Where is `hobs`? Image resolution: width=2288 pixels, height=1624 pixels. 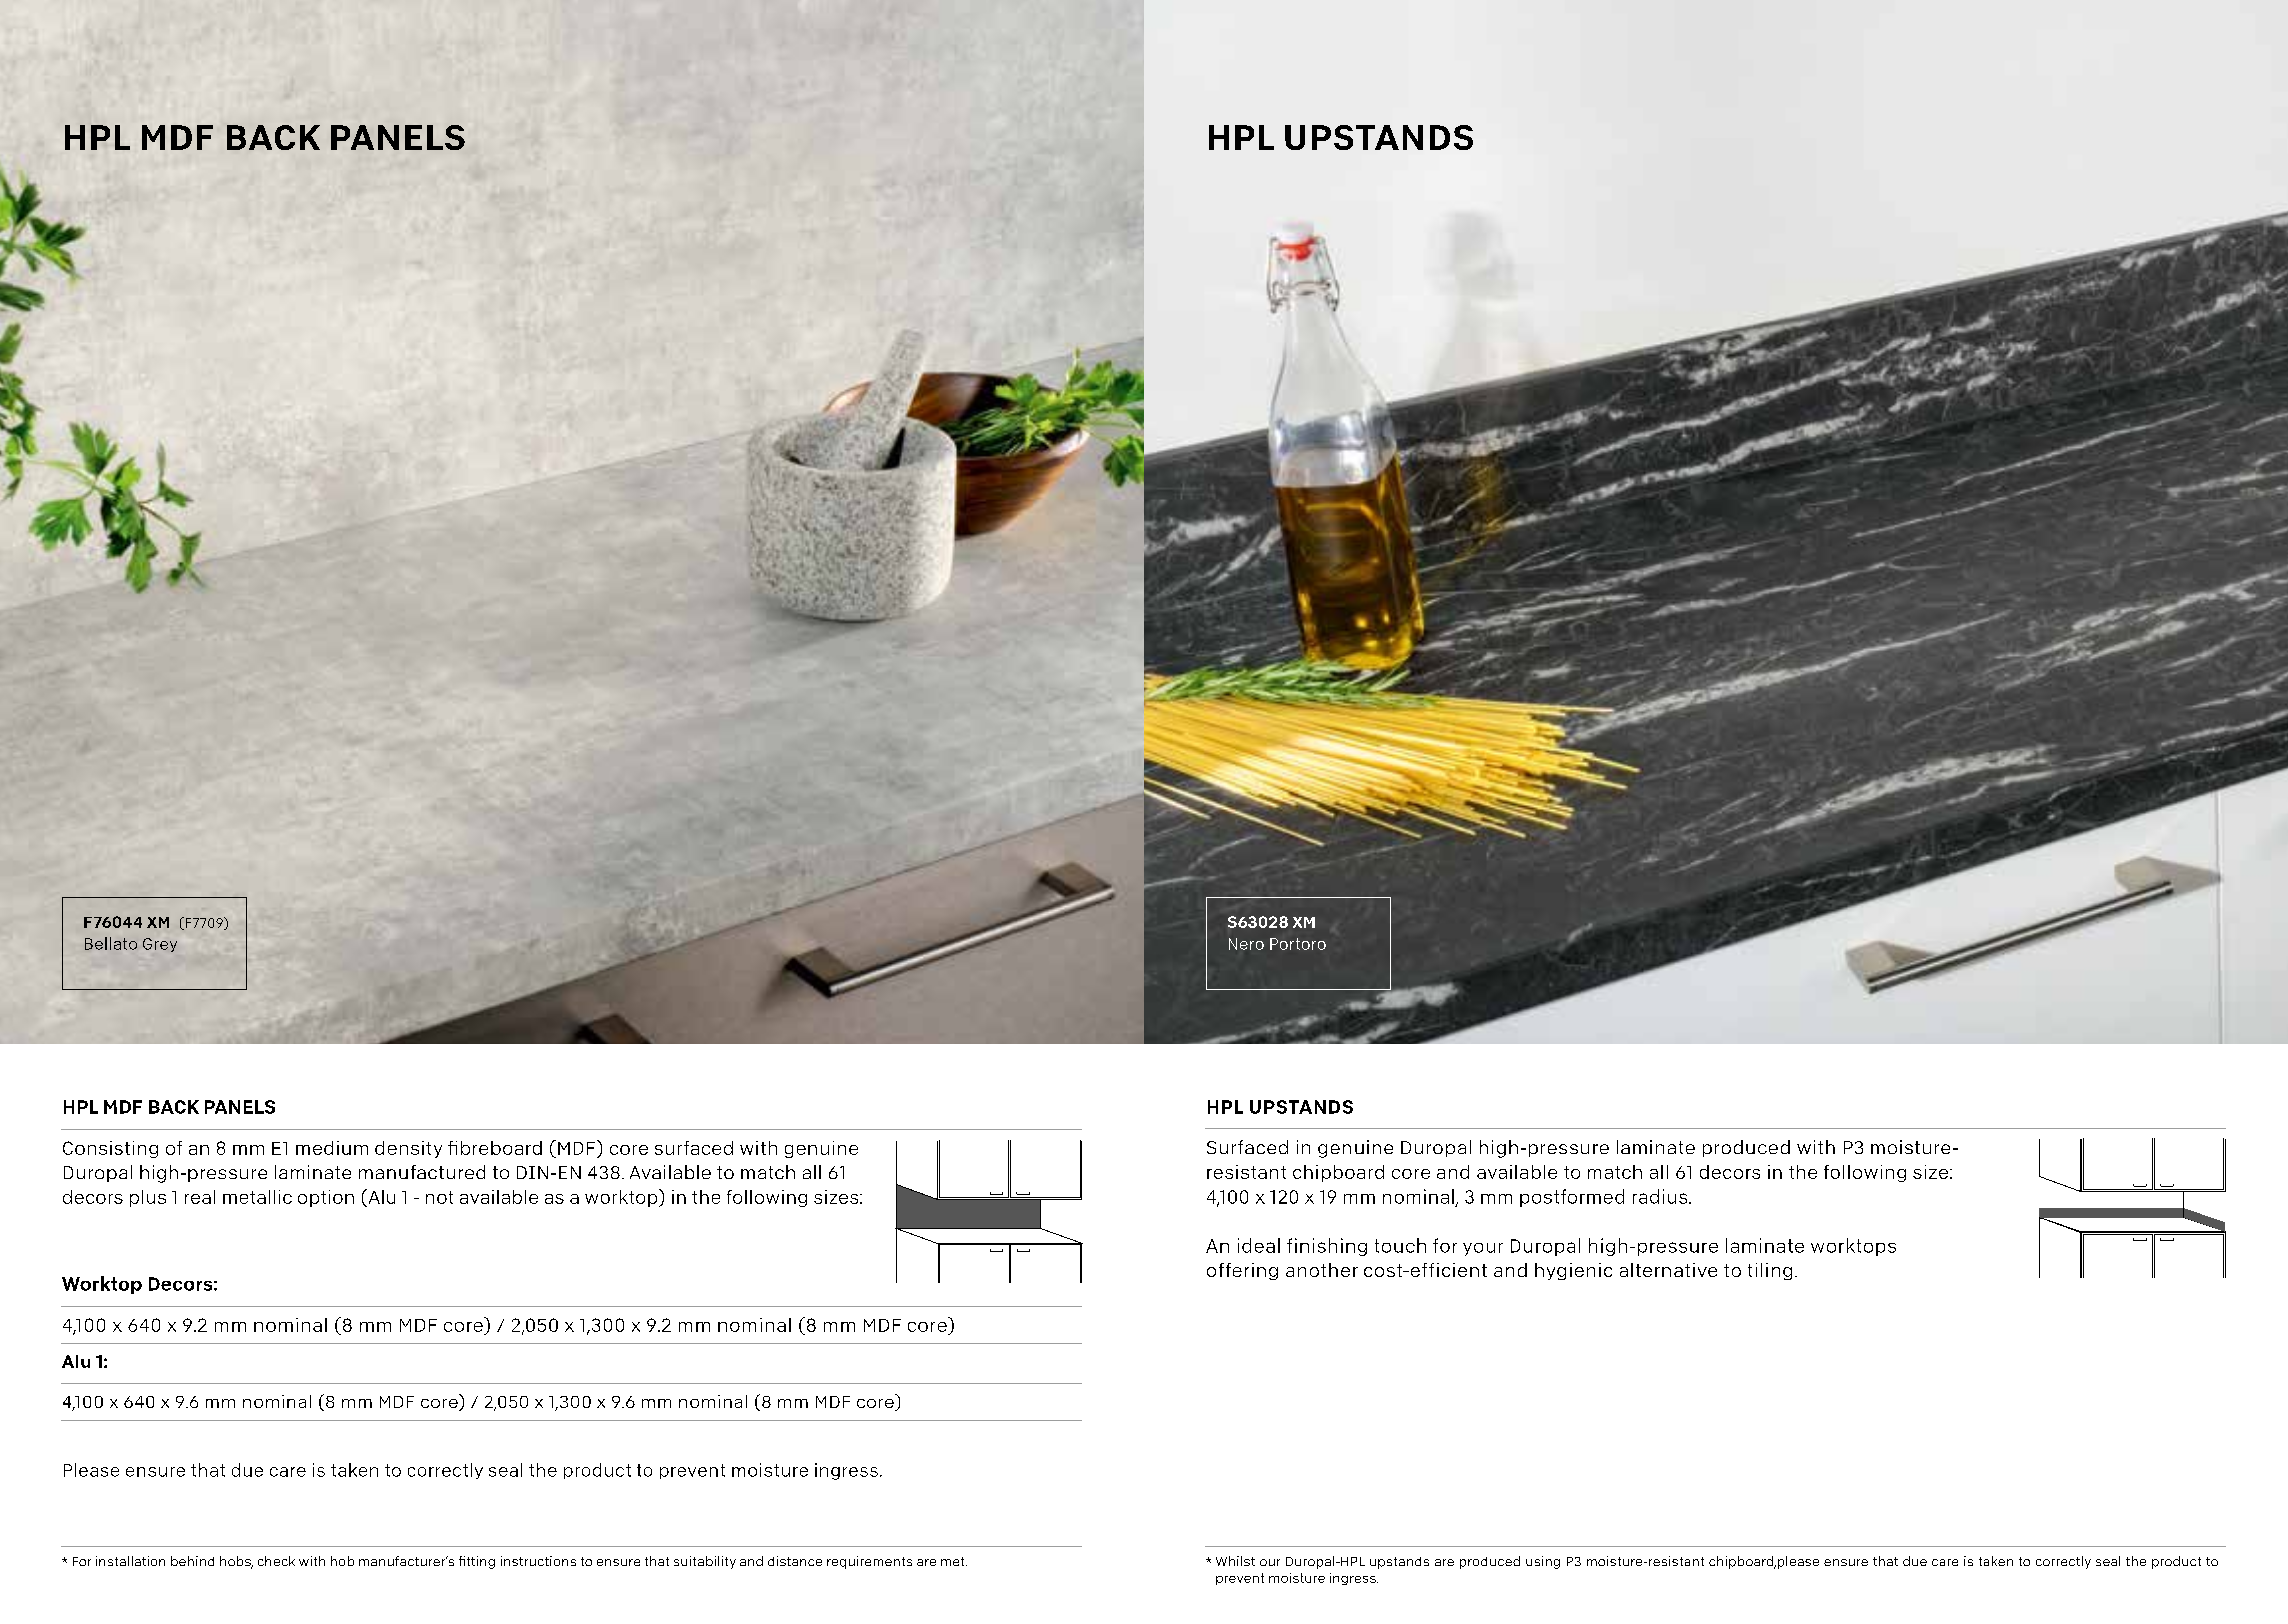 hobs is located at coordinates (236, 1562).
